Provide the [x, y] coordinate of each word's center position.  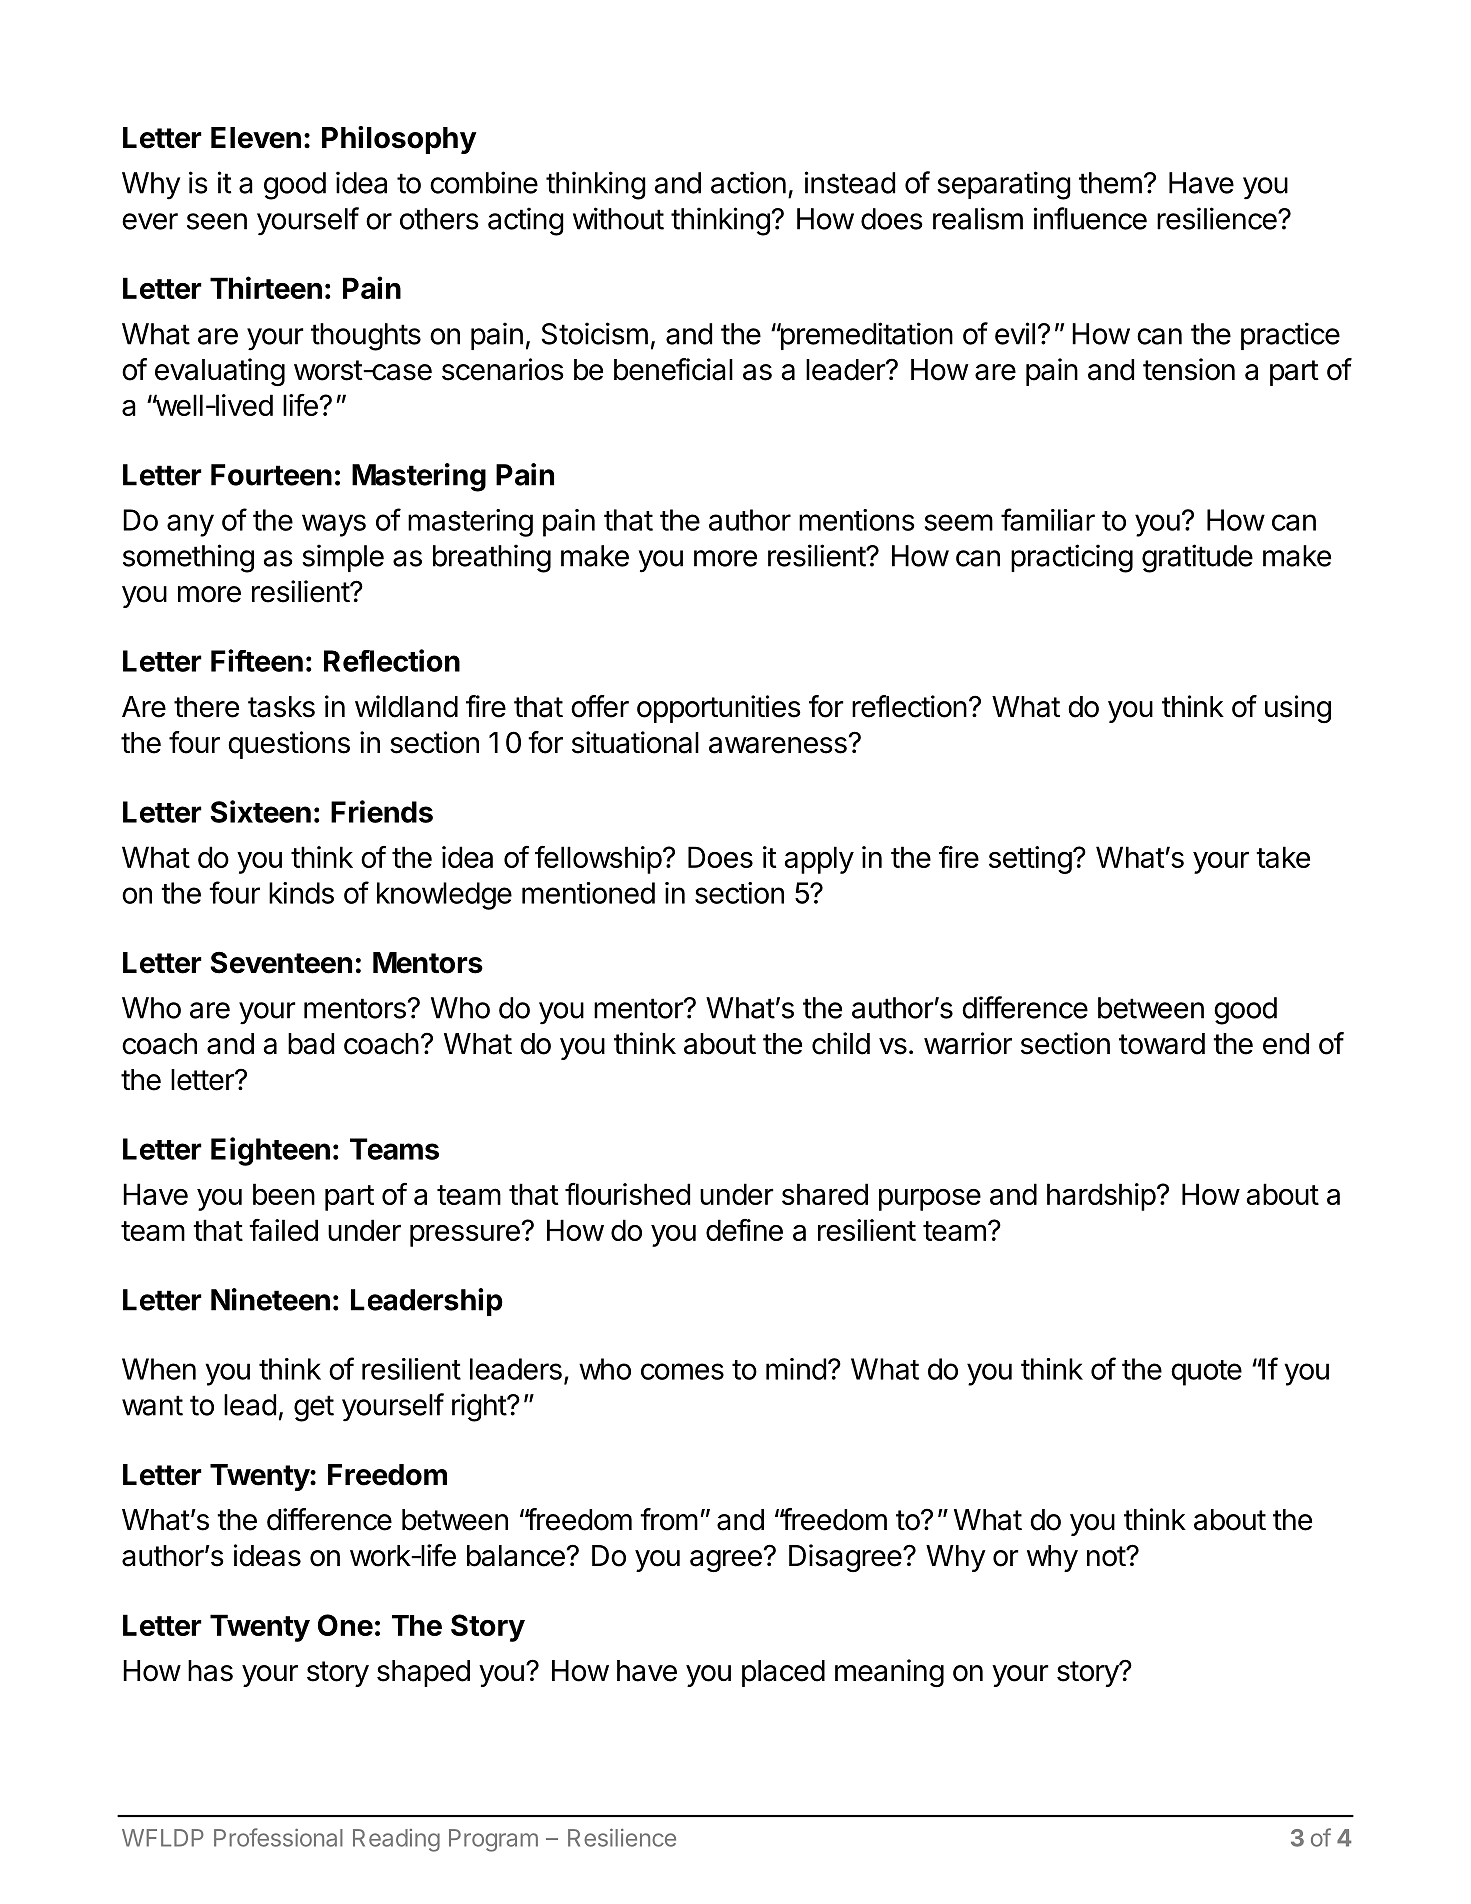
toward [1162, 1044]
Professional [278, 1837]
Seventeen [281, 962]
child [841, 1043]
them [1110, 183]
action [748, 182]
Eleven [256, 138]
